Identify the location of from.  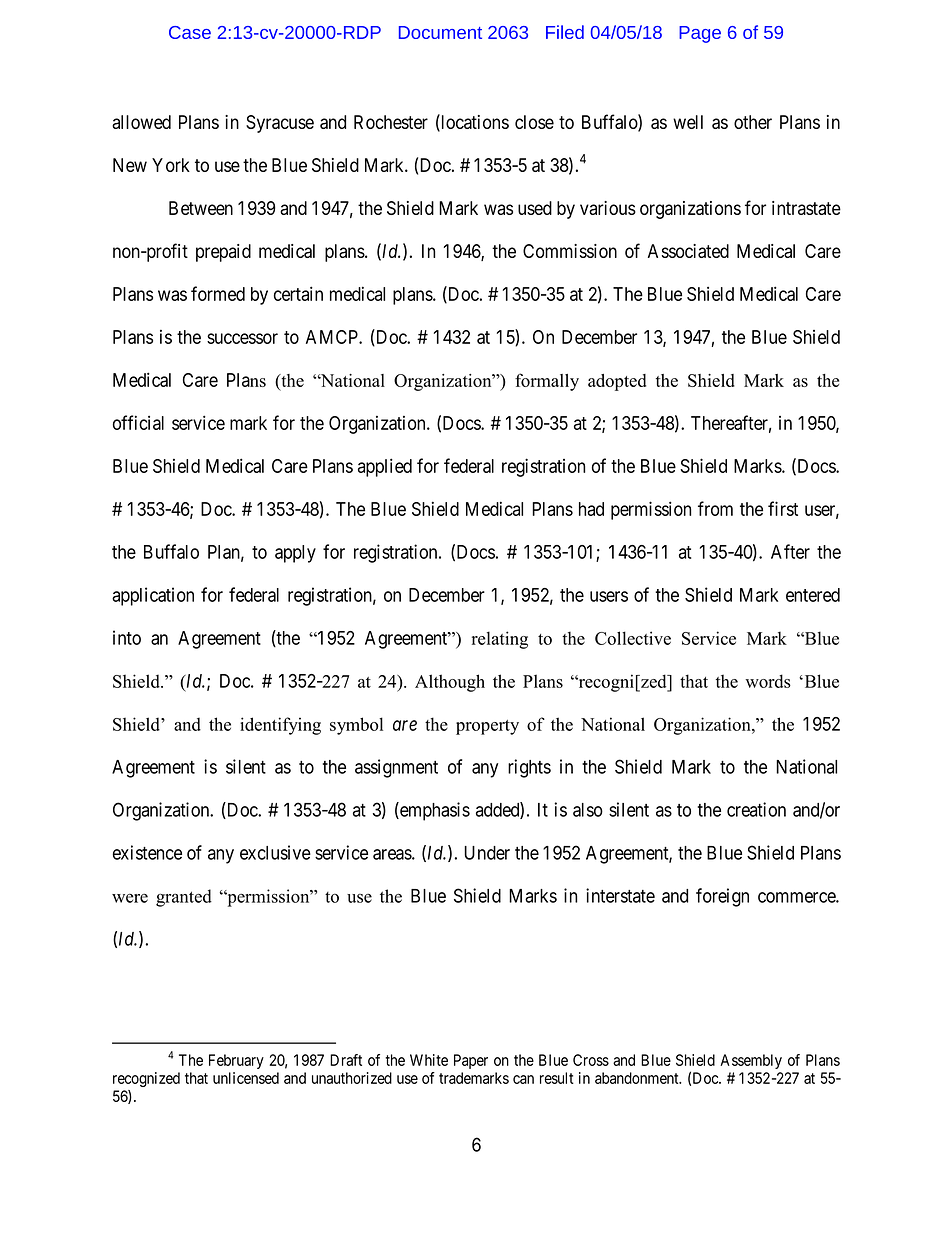
(715, 508).
